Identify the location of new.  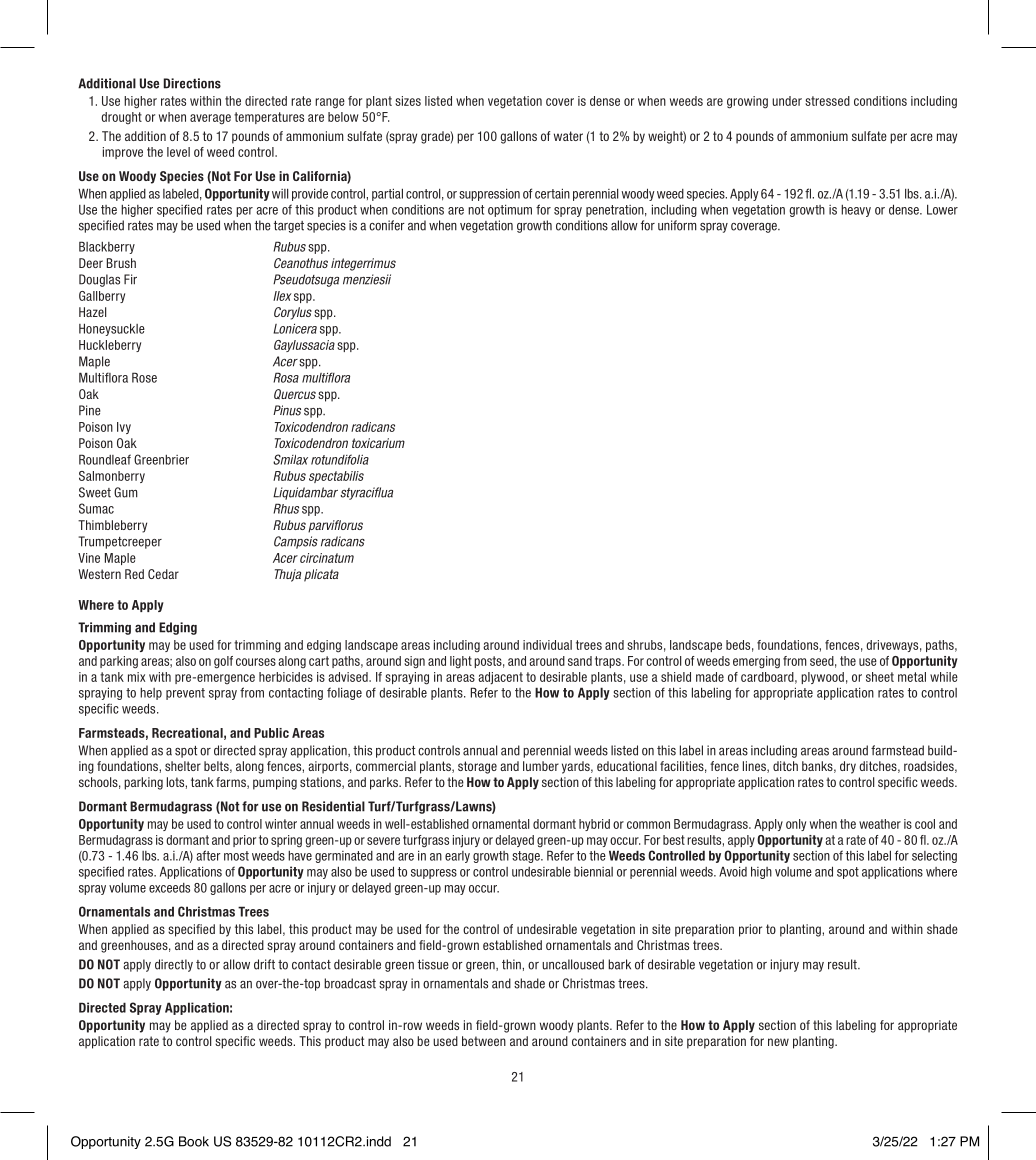
(778, 1042).
